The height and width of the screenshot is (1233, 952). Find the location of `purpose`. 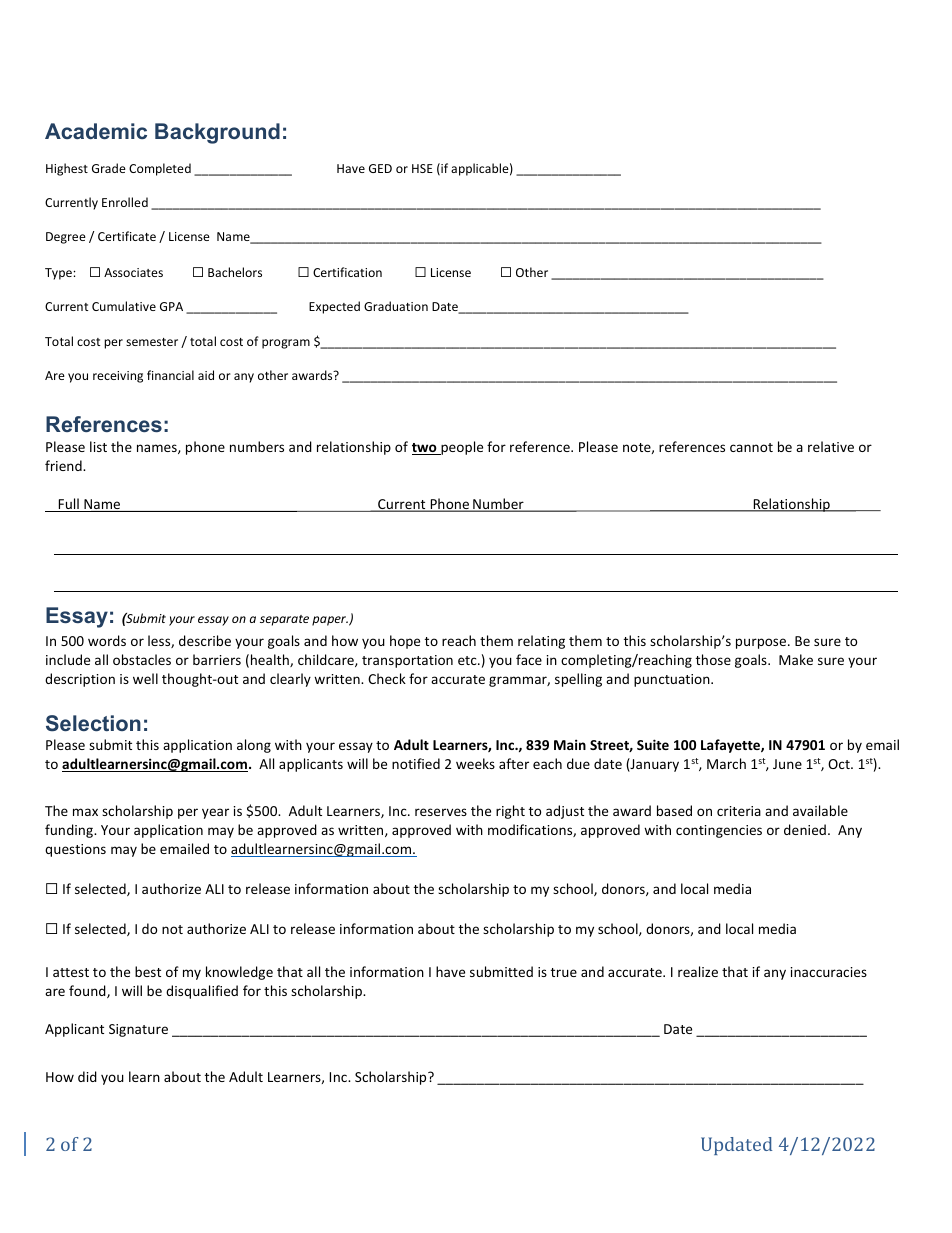

purpose is located at coordinates (762, 643).
